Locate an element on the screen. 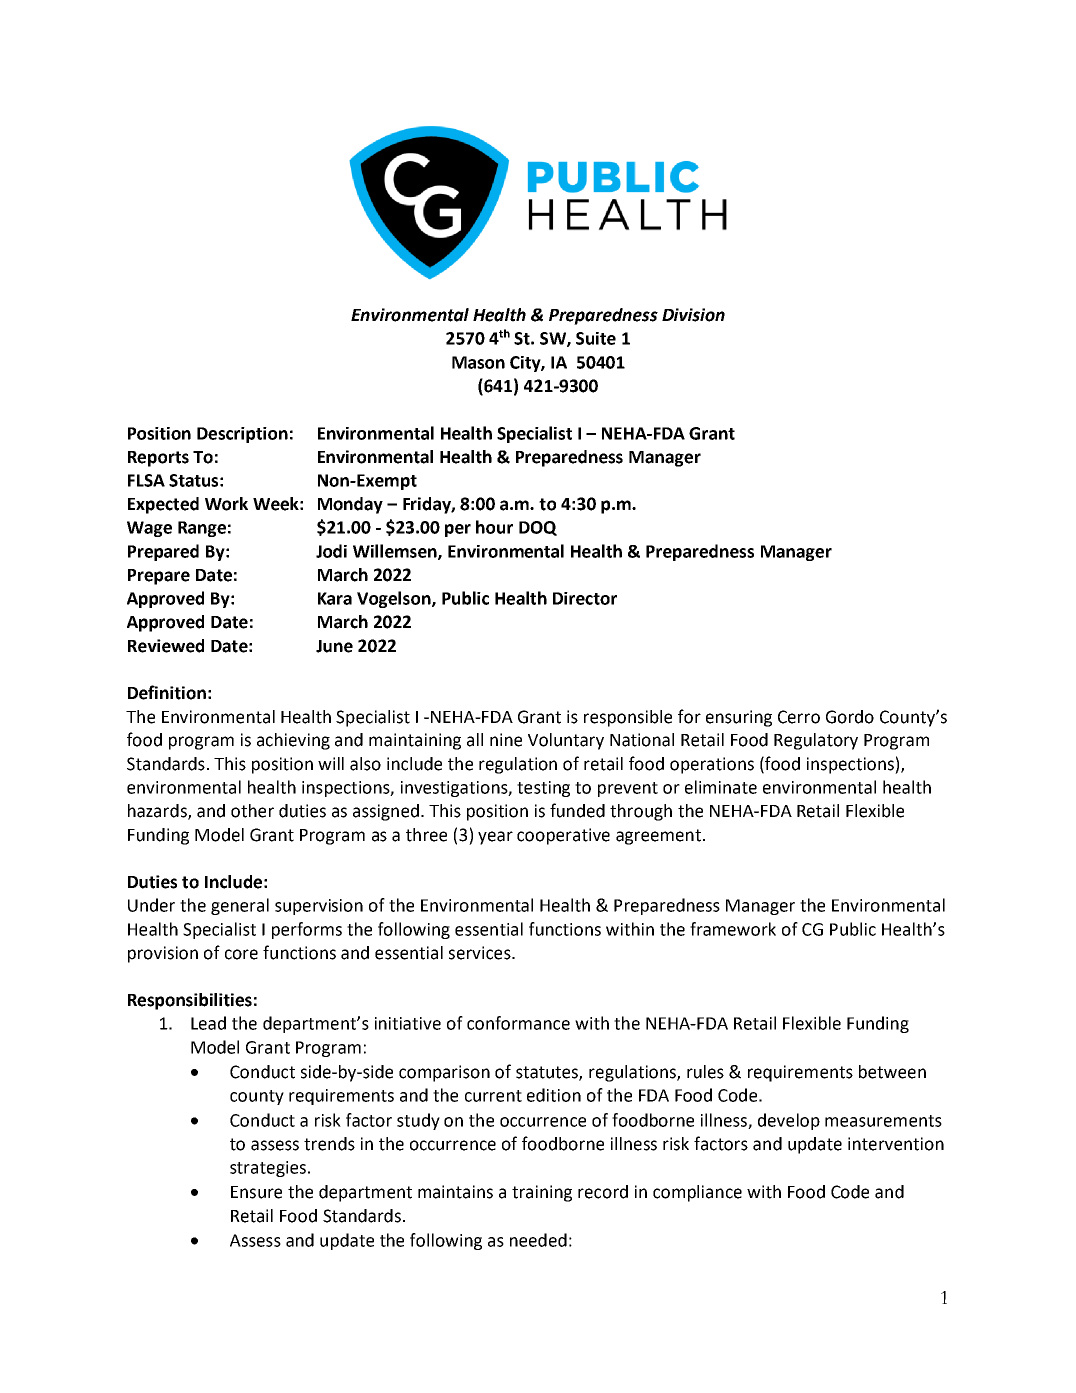 The height and width of the screenshot is (1393, 1076). agreement is located at coordinates (658, 837).
